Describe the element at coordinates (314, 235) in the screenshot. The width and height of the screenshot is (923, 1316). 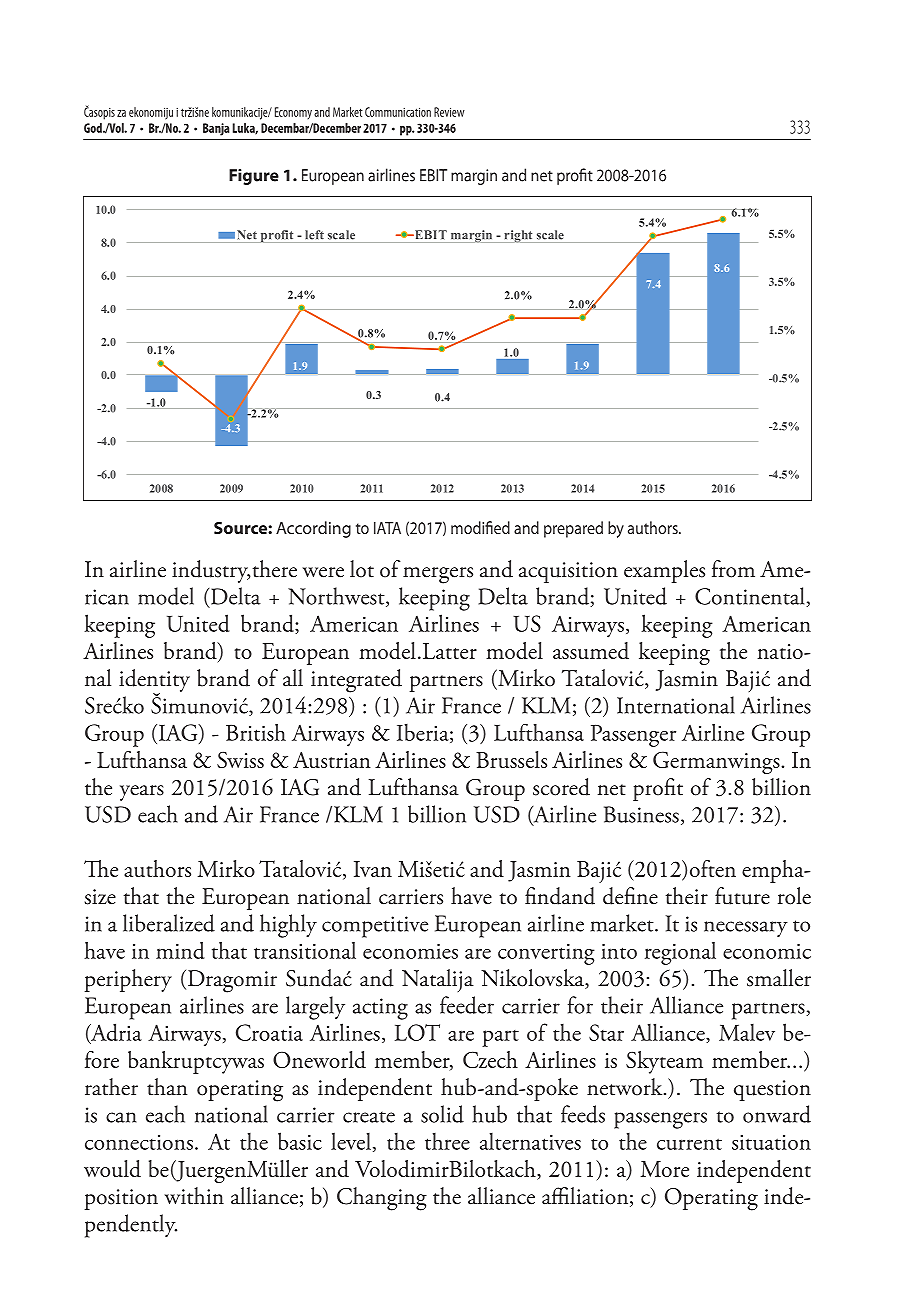
I see `left` at that location.
